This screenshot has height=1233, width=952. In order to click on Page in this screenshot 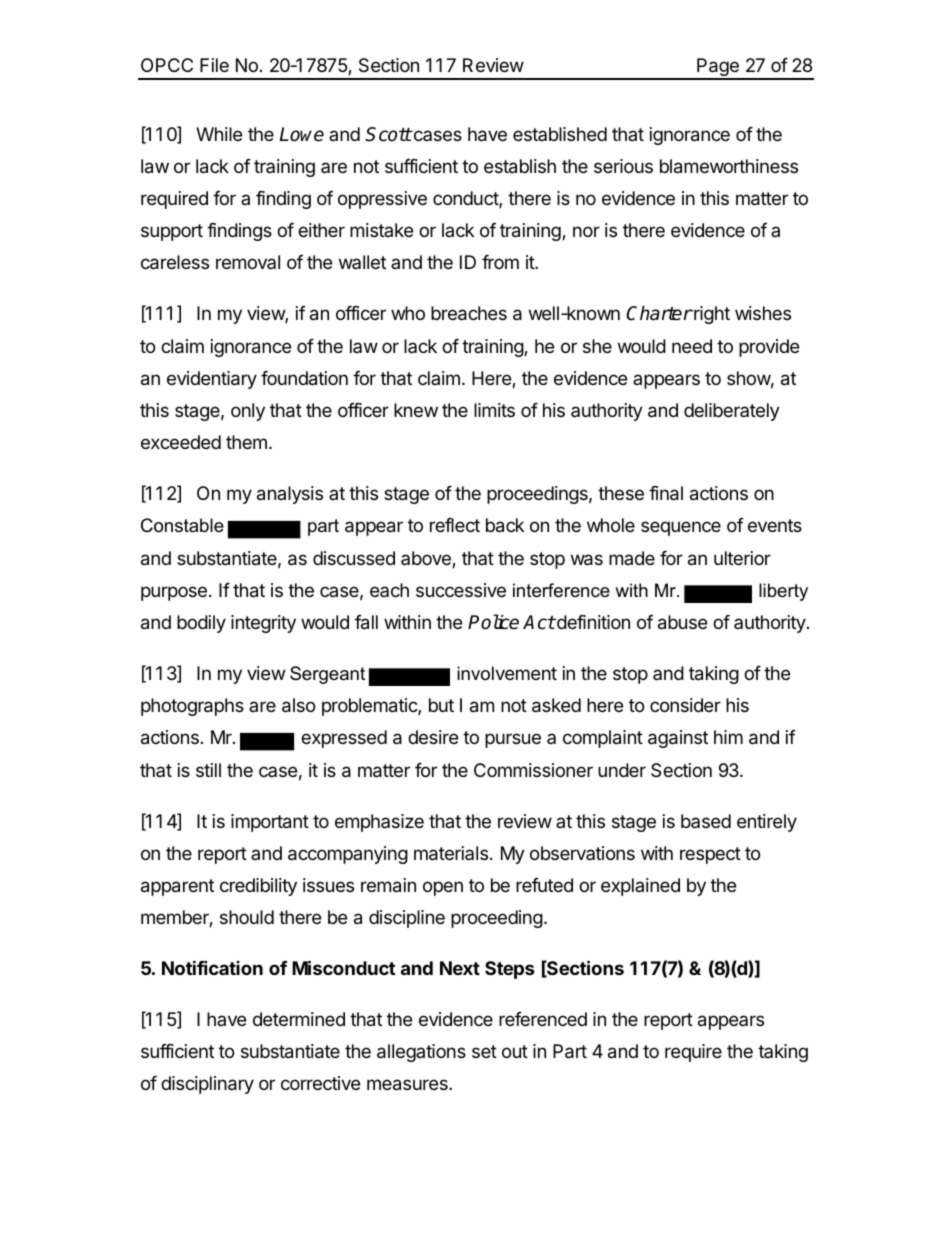, I will do `click(718, 68)`.
